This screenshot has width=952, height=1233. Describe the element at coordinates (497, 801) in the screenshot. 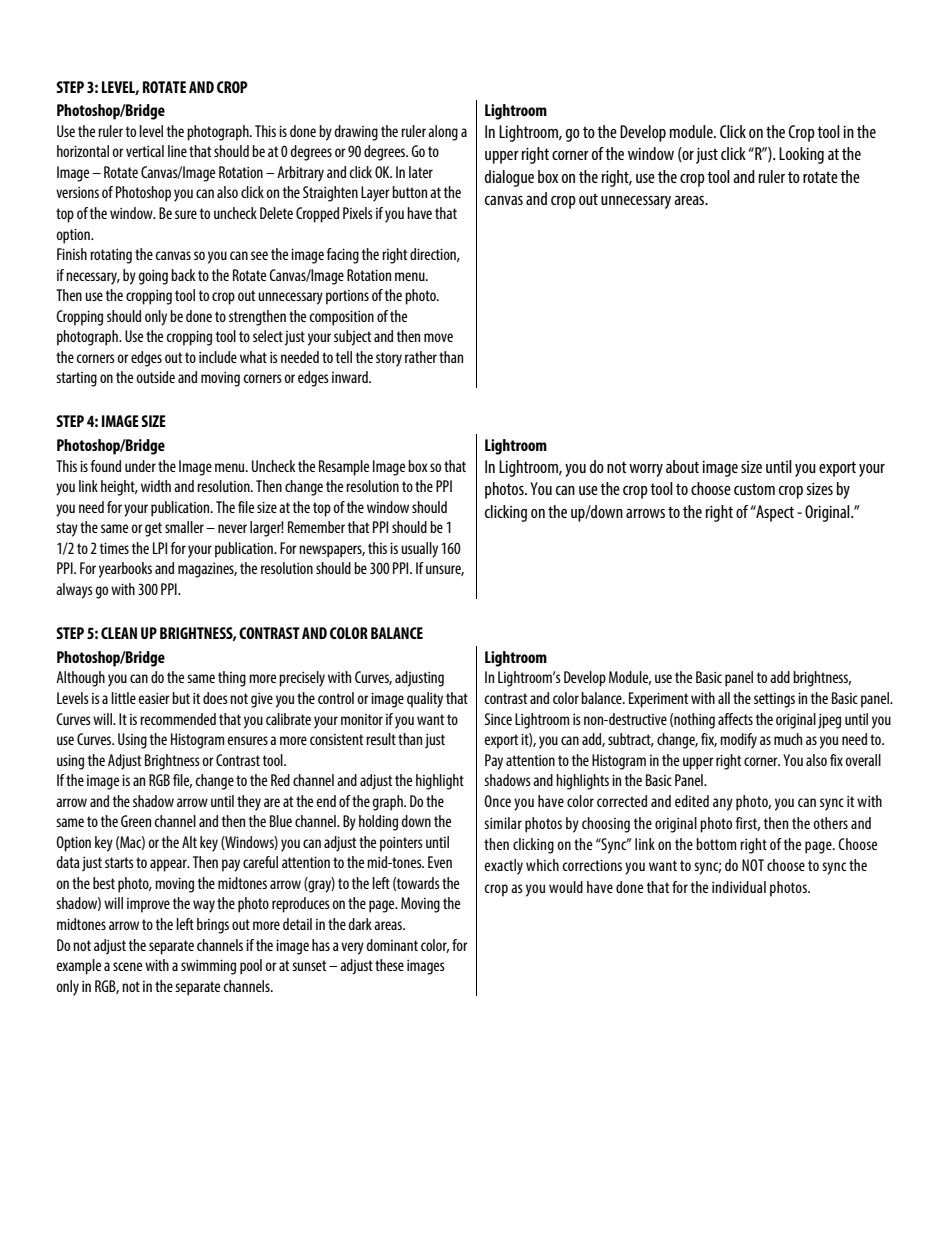

I see `Once` at that location.
